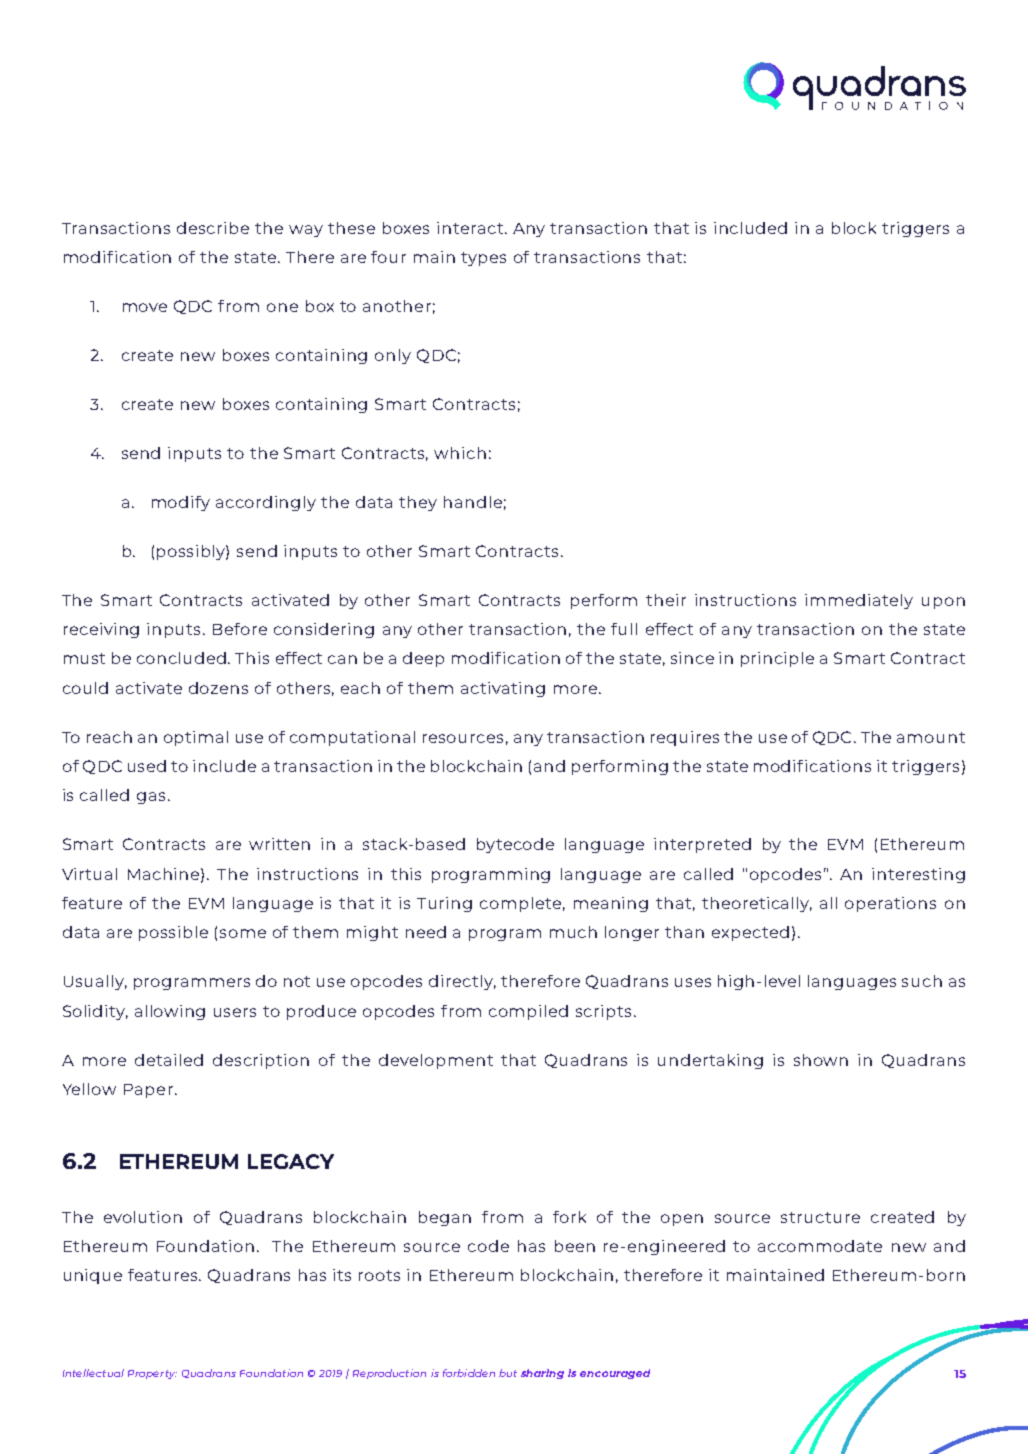  What do you see at coordinates (153, 798) in the screenshot?
I see `gas` at bounding box center [153, 798].
